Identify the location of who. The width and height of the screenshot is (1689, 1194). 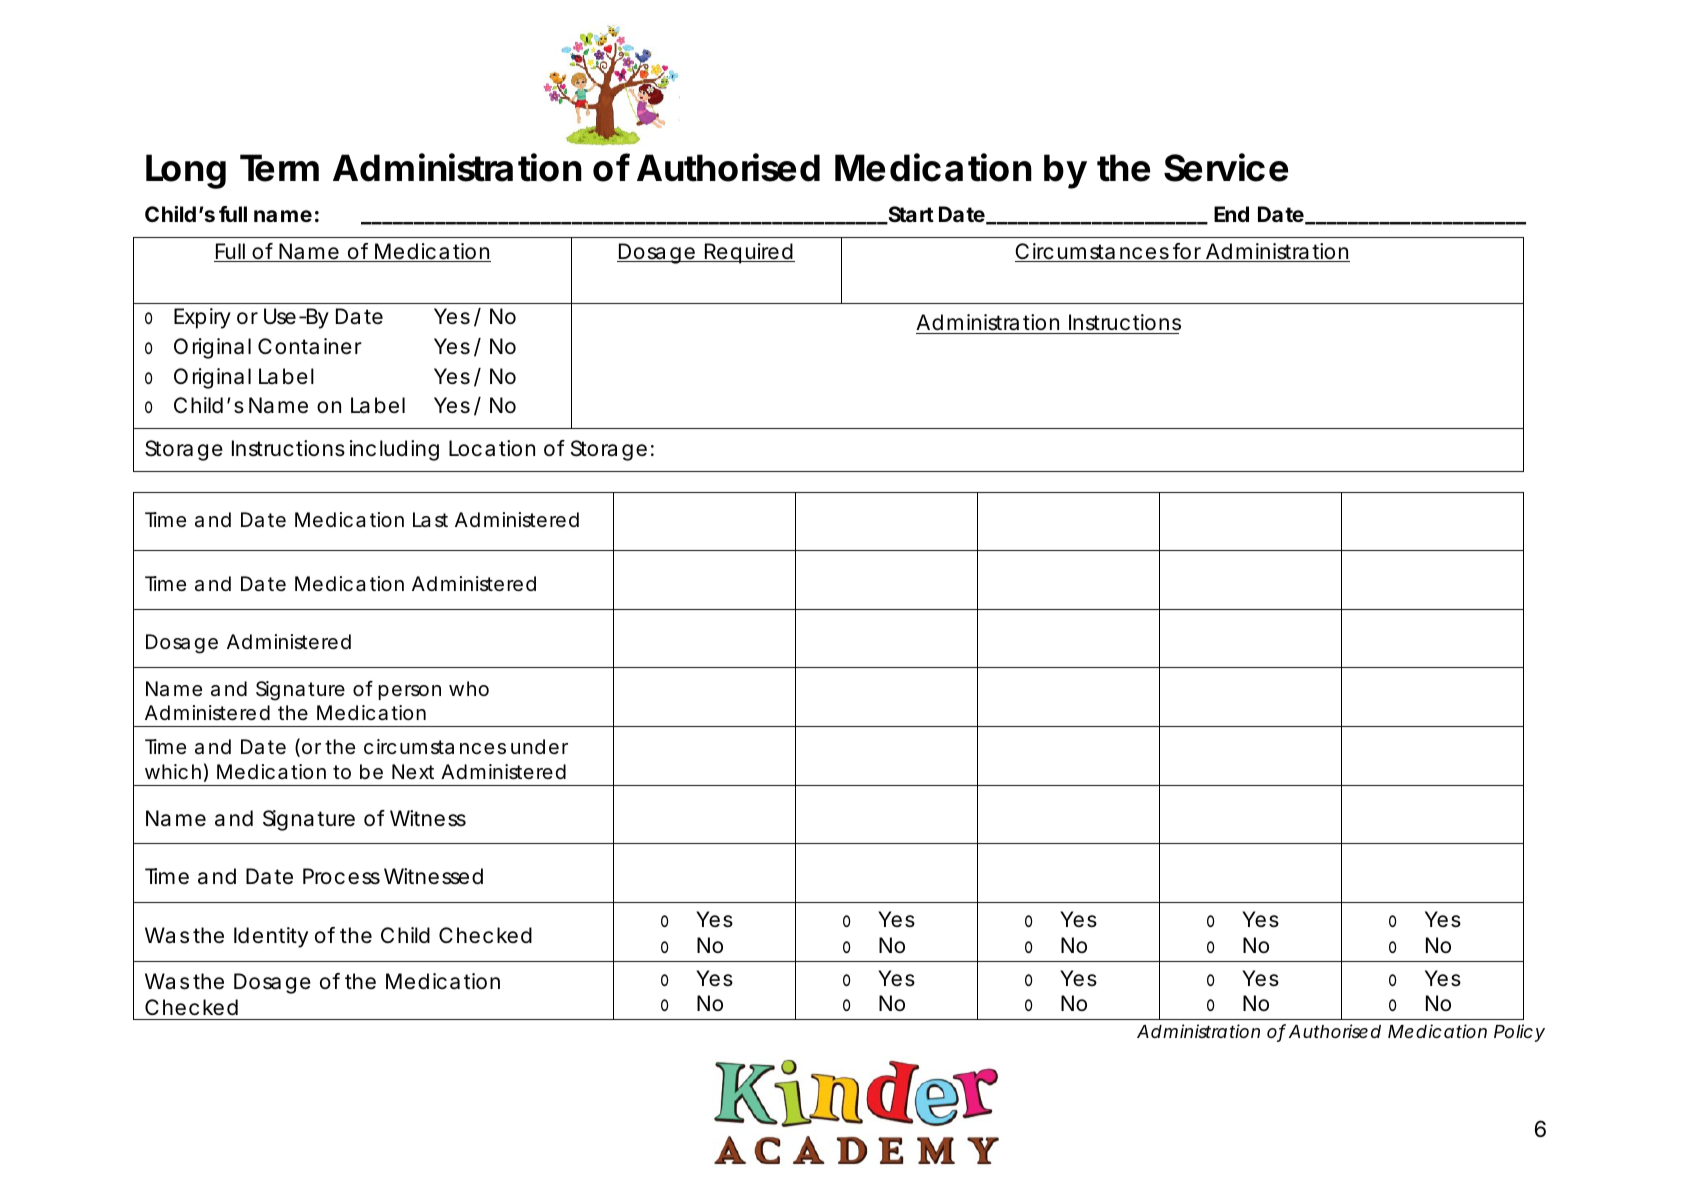
(469, 688).
